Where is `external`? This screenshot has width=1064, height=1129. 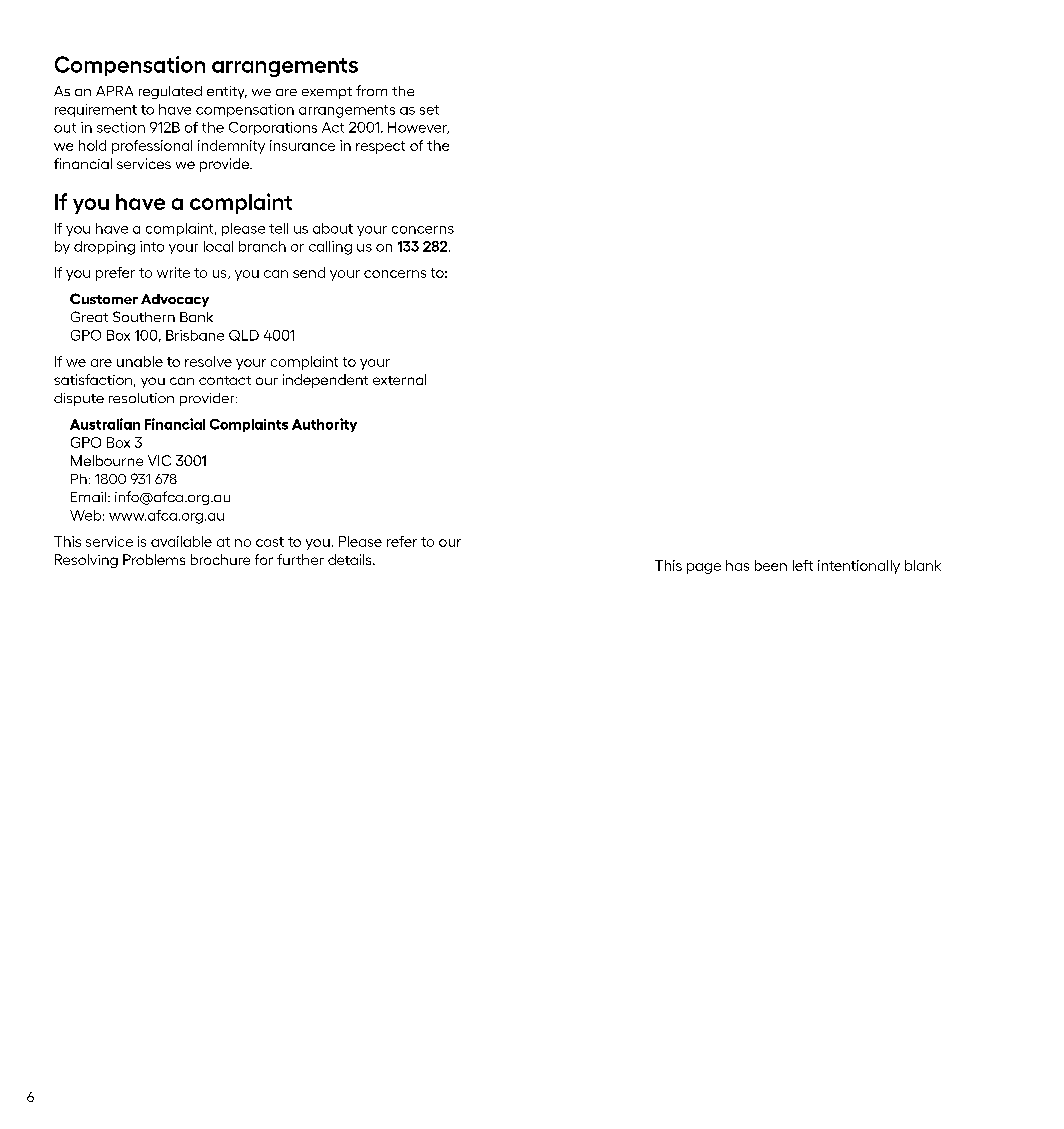 external is located at coordinates (399, 379).
